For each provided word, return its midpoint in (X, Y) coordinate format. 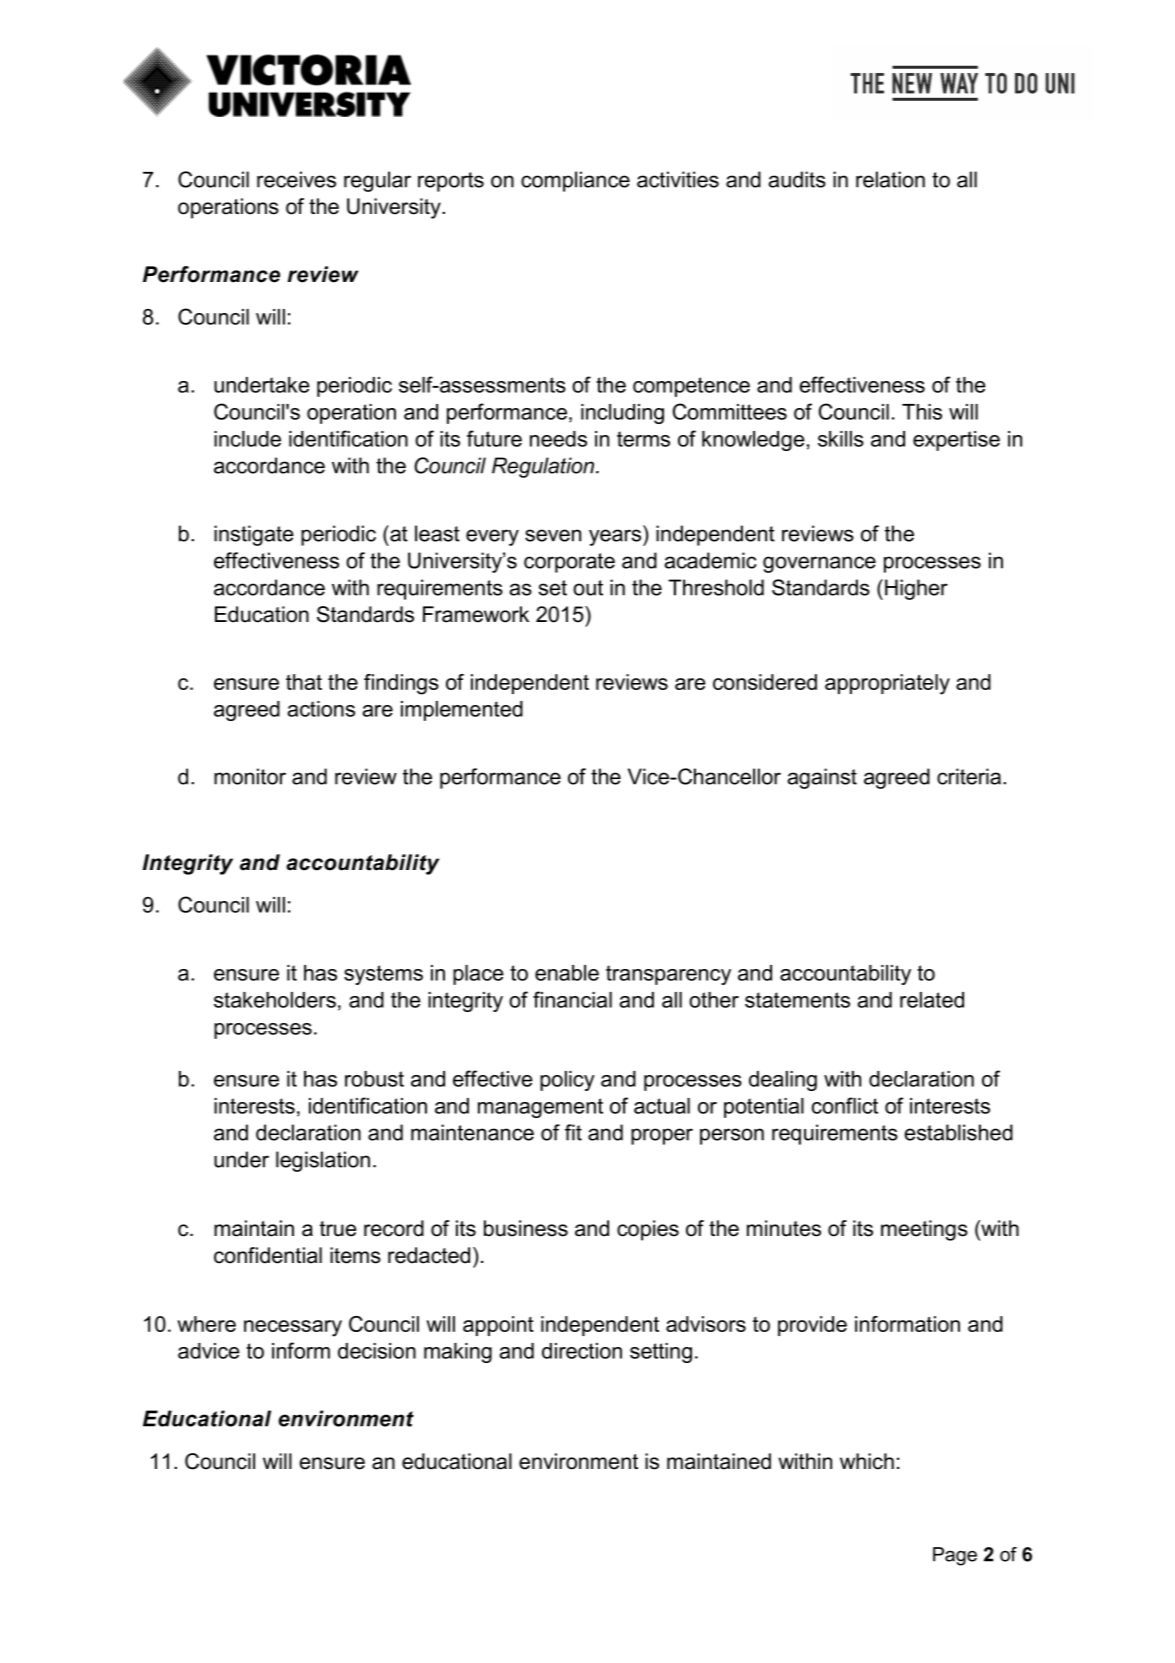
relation (890, 179)
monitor (250, 776)
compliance (575, 181)
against (822, 778)
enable (567, 973)
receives (296, 179)
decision (377, 1351)
